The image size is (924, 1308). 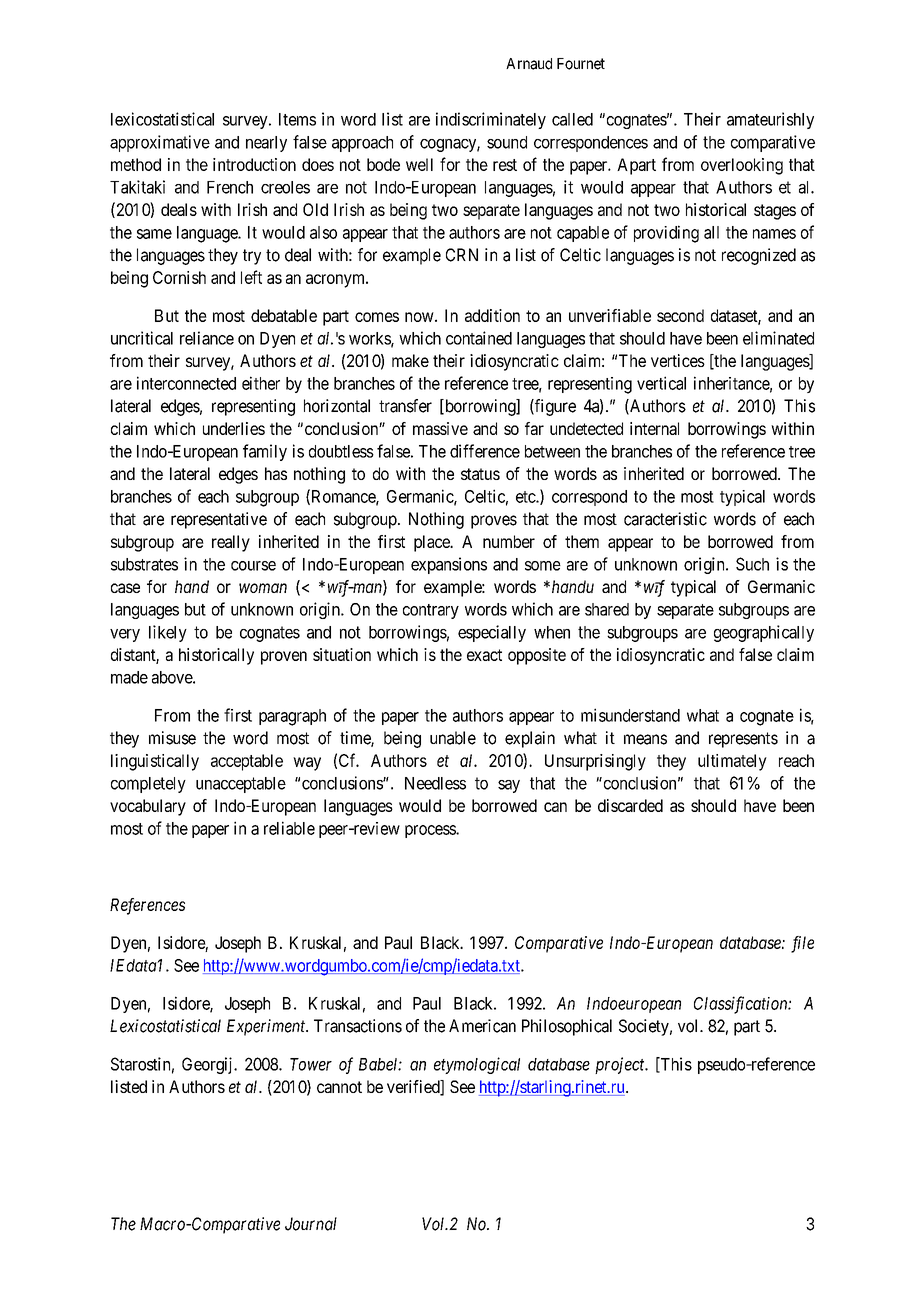 What do you see at coordinates (168, 633) in the screenshot?
I see `likely` at bounding box center [168, 633].
